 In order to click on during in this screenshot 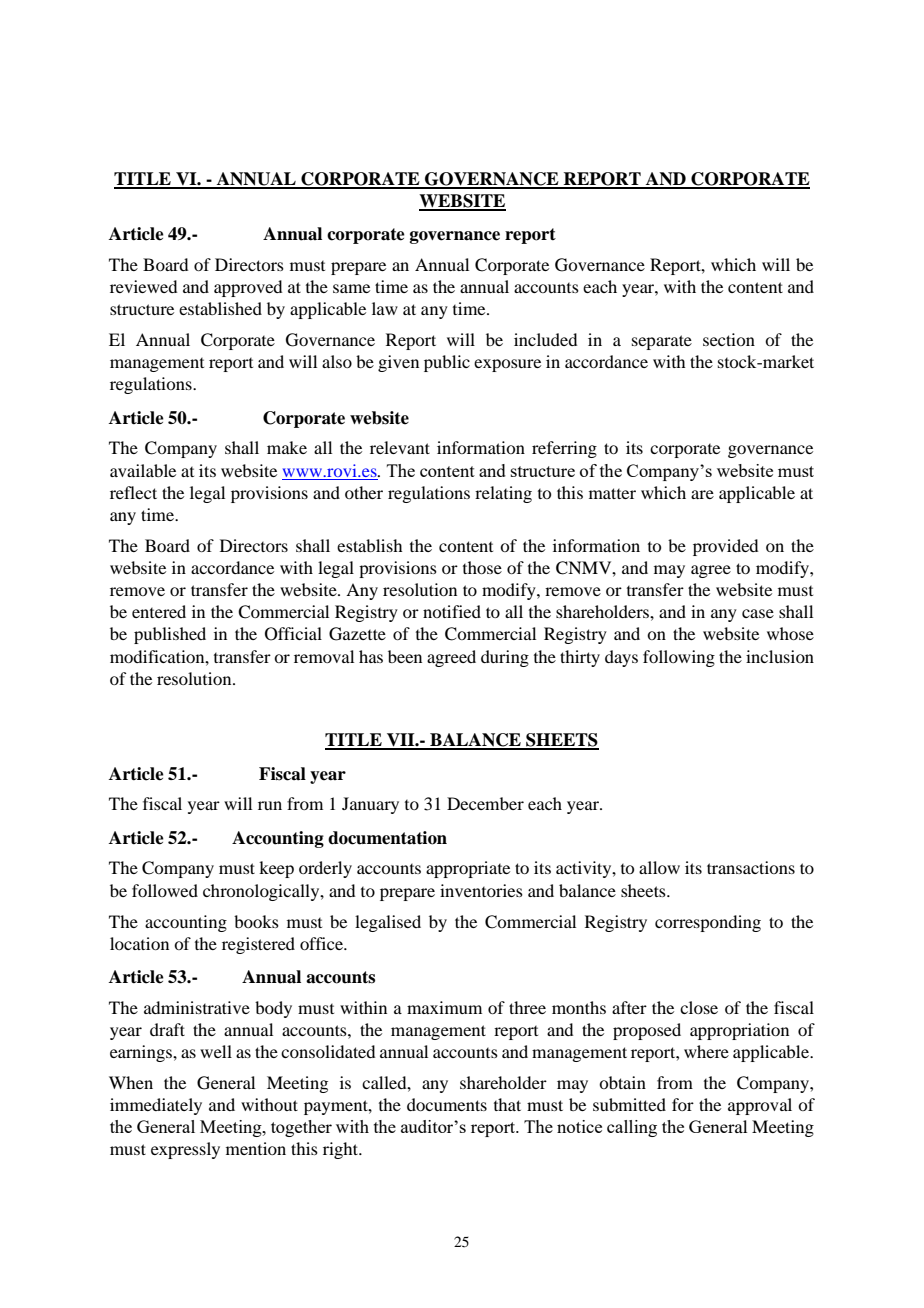, I will do `click(505, 658)`.
